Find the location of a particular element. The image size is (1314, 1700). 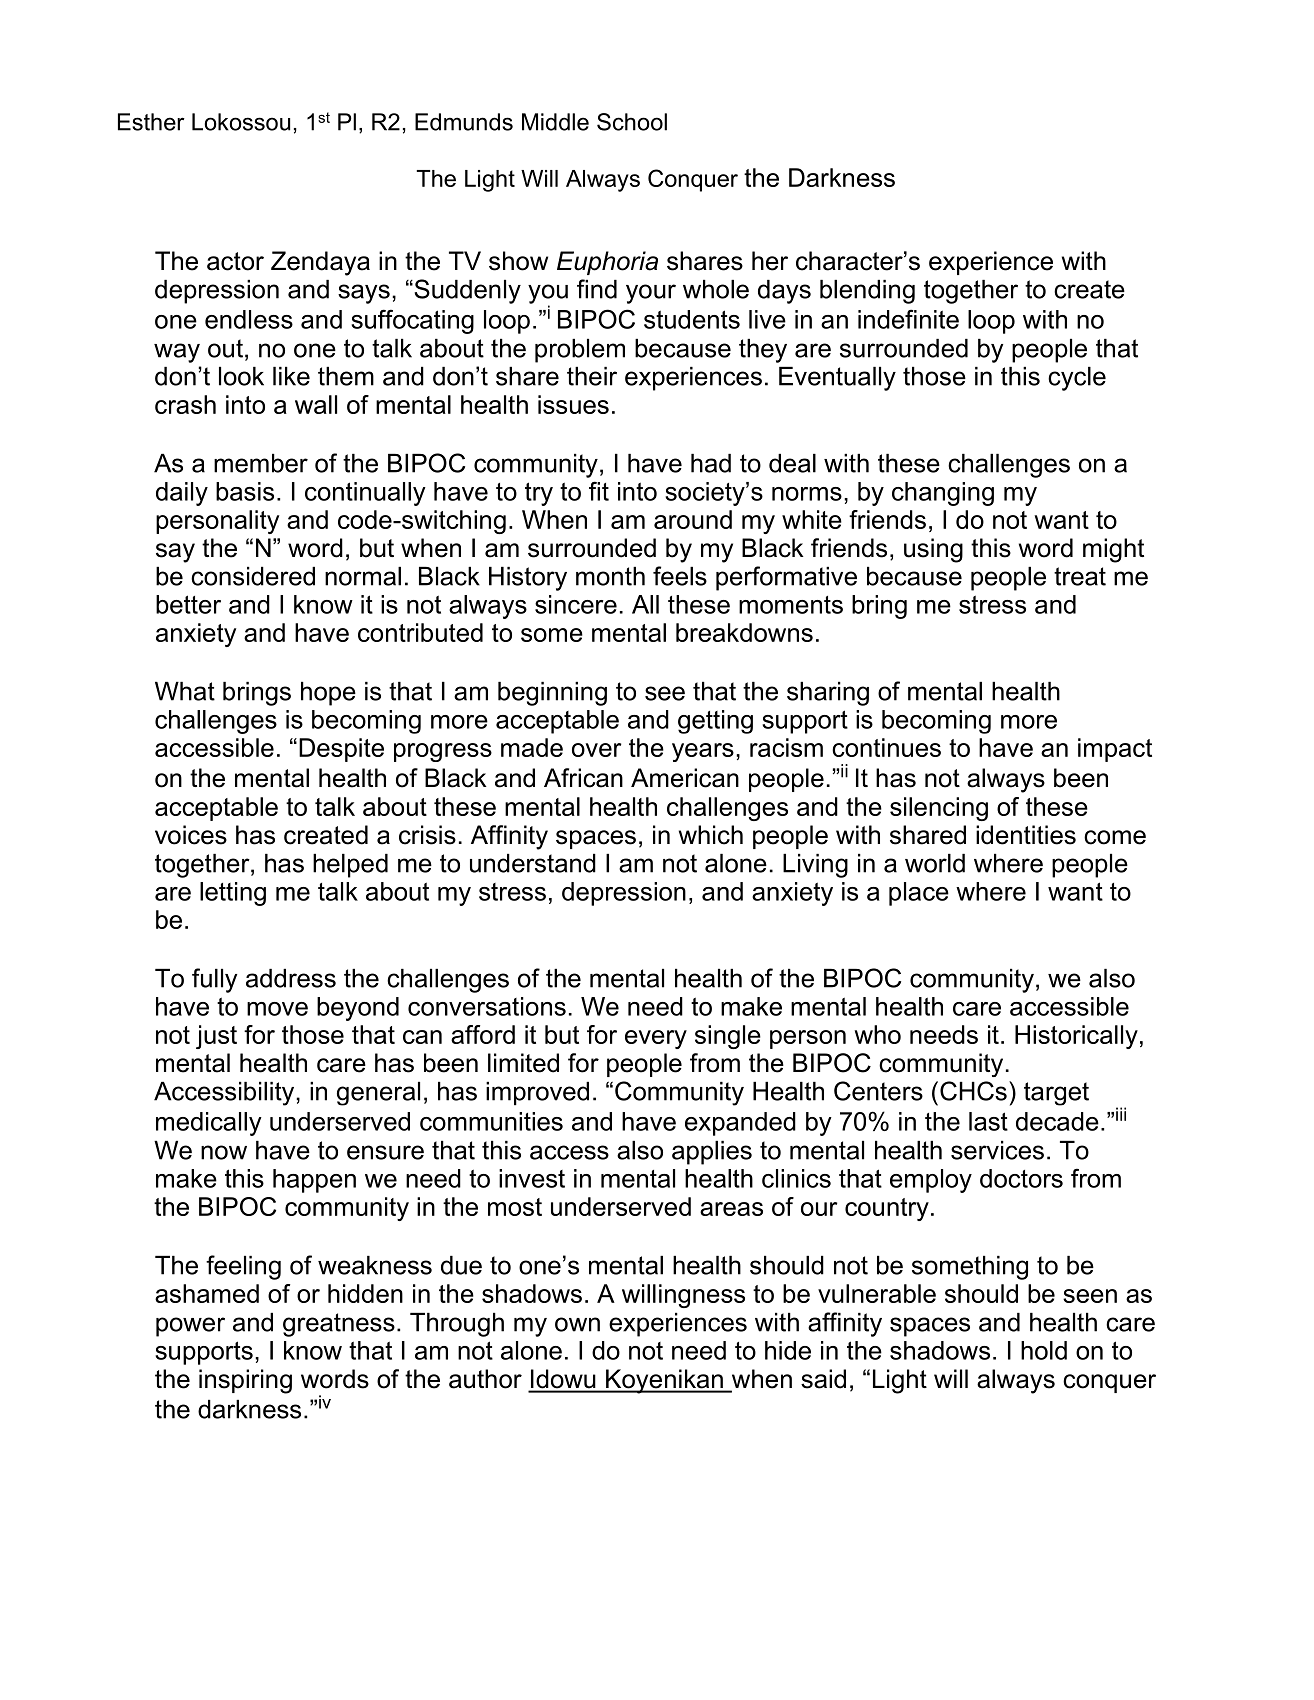

hide is located at coordinates (788, 1350).
